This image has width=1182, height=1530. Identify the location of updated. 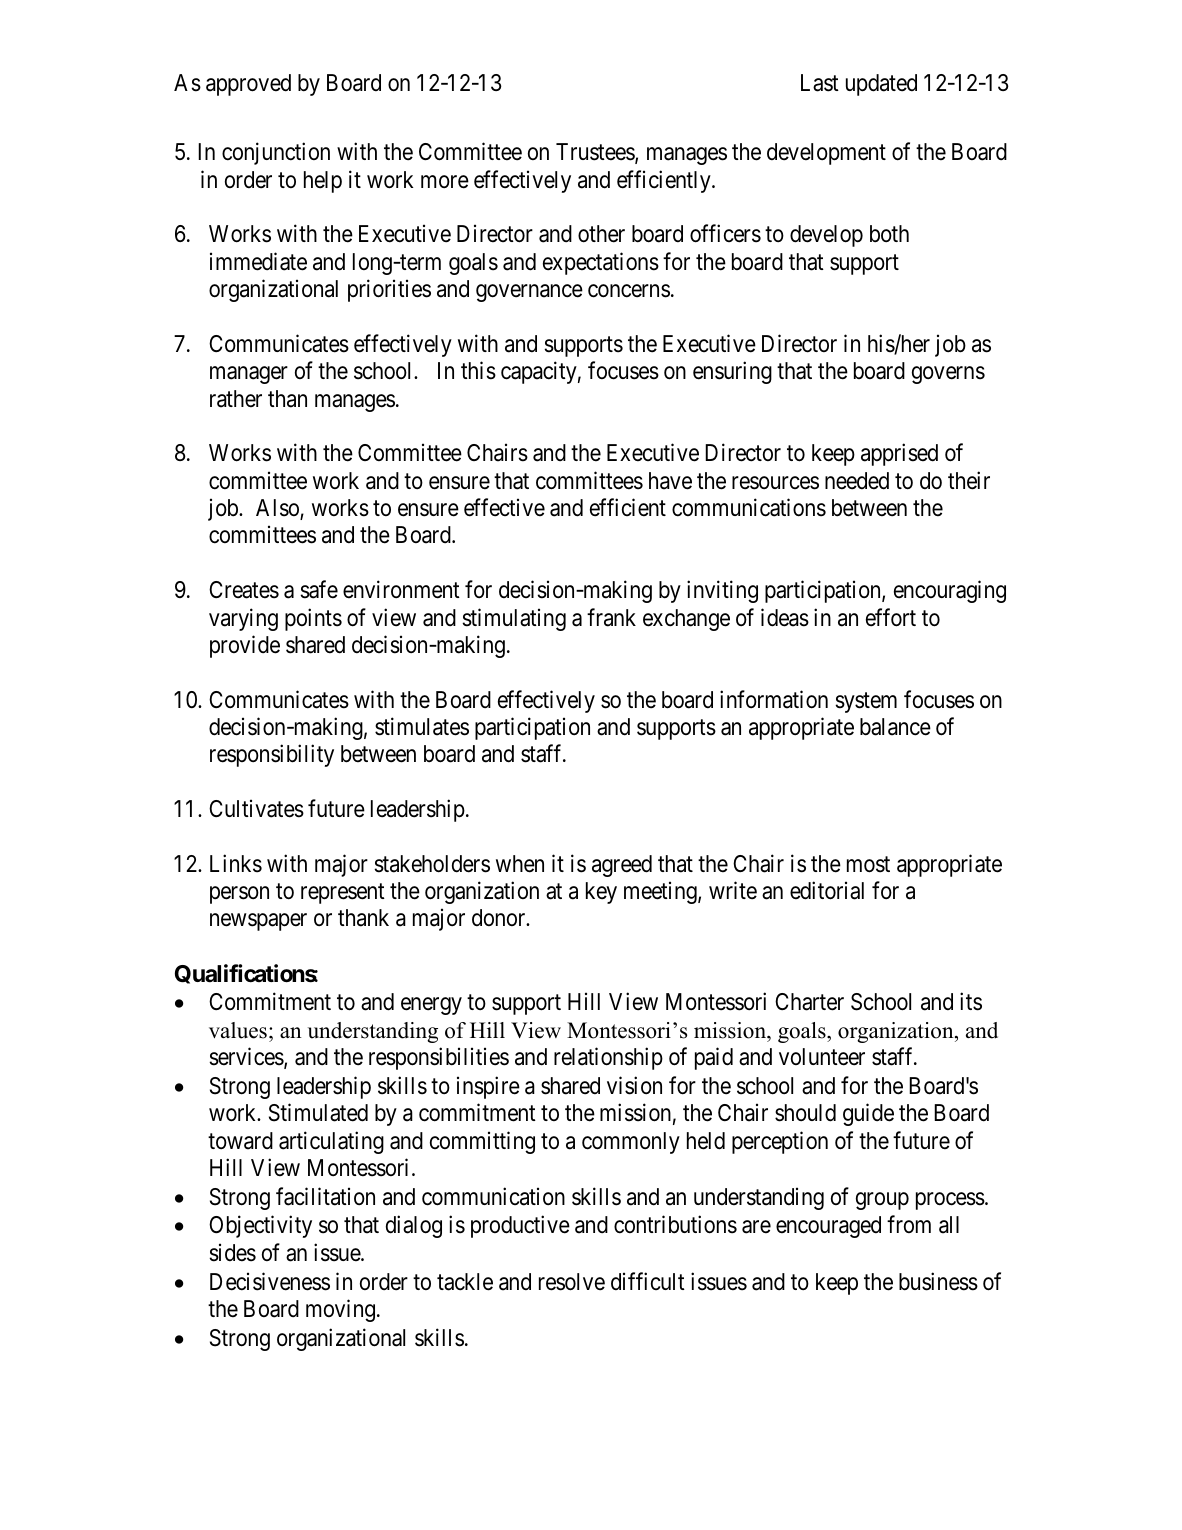
(881, 85).
